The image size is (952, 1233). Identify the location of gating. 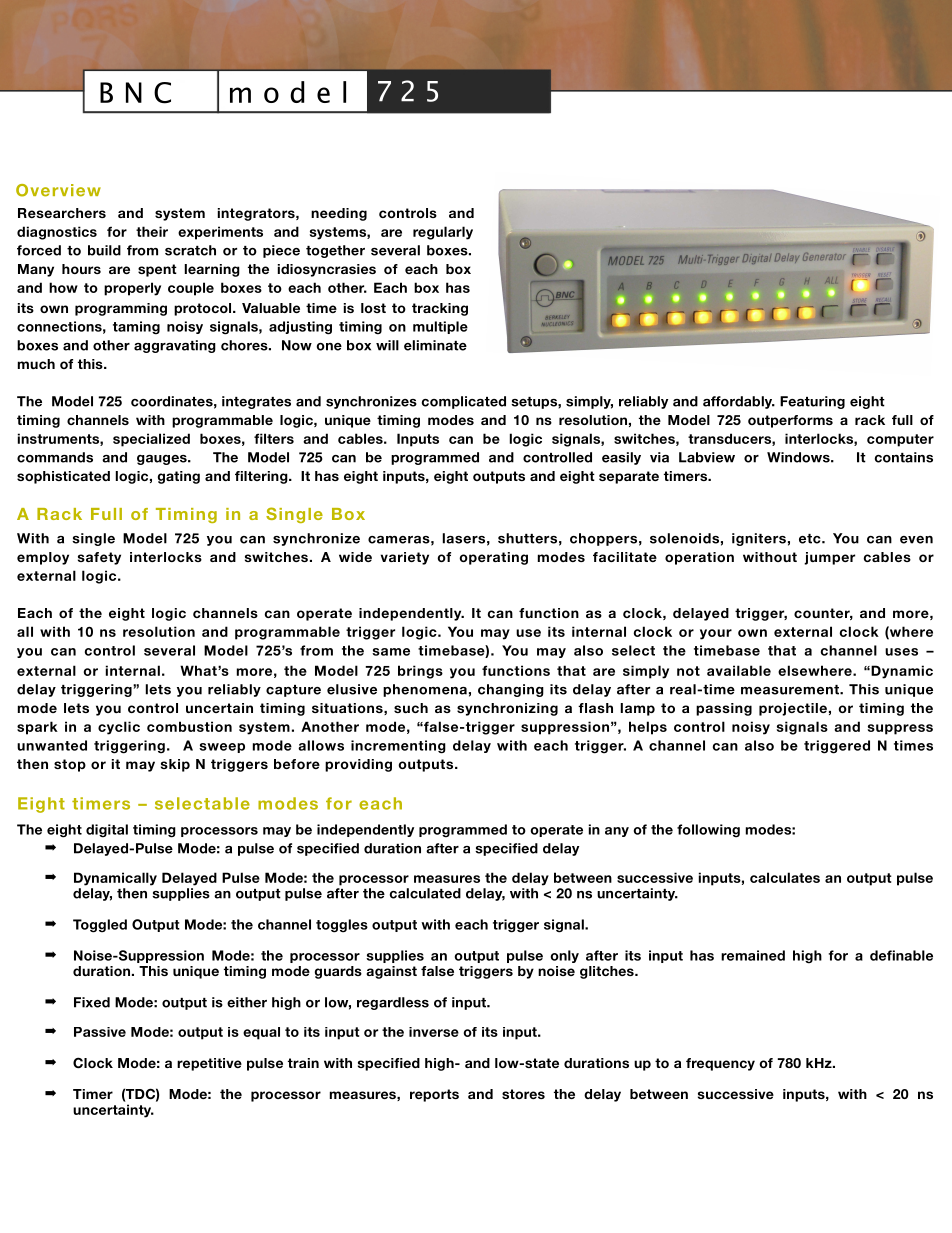
(179, 477).
